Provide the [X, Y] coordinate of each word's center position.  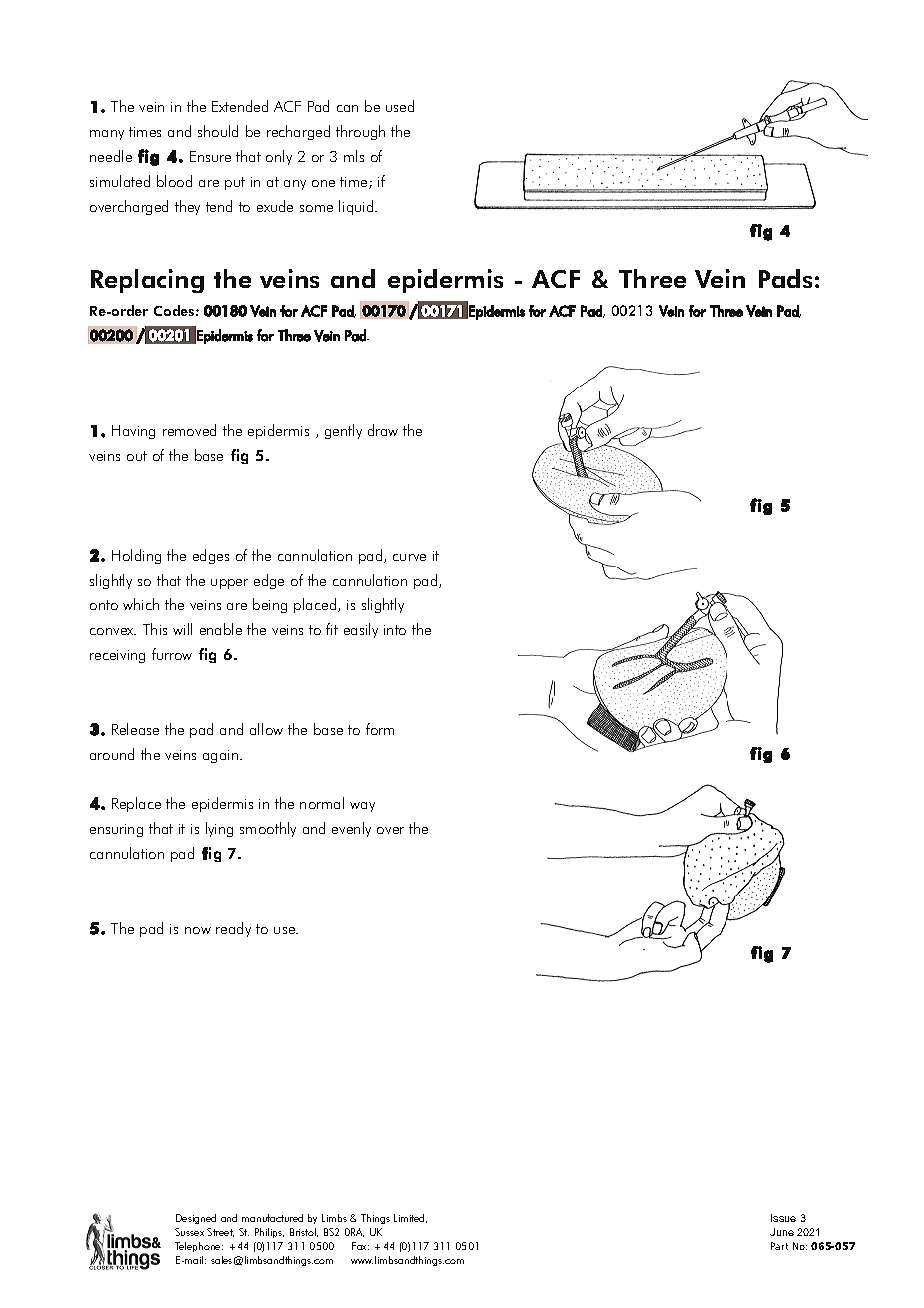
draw [383, 430]
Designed [196, 1219]
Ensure [210, 156]
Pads [785, 278]
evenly [351, 829]
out [137, 456]
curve [409, 557]
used [400, 106]
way [362, 807]
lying [219, 829]
